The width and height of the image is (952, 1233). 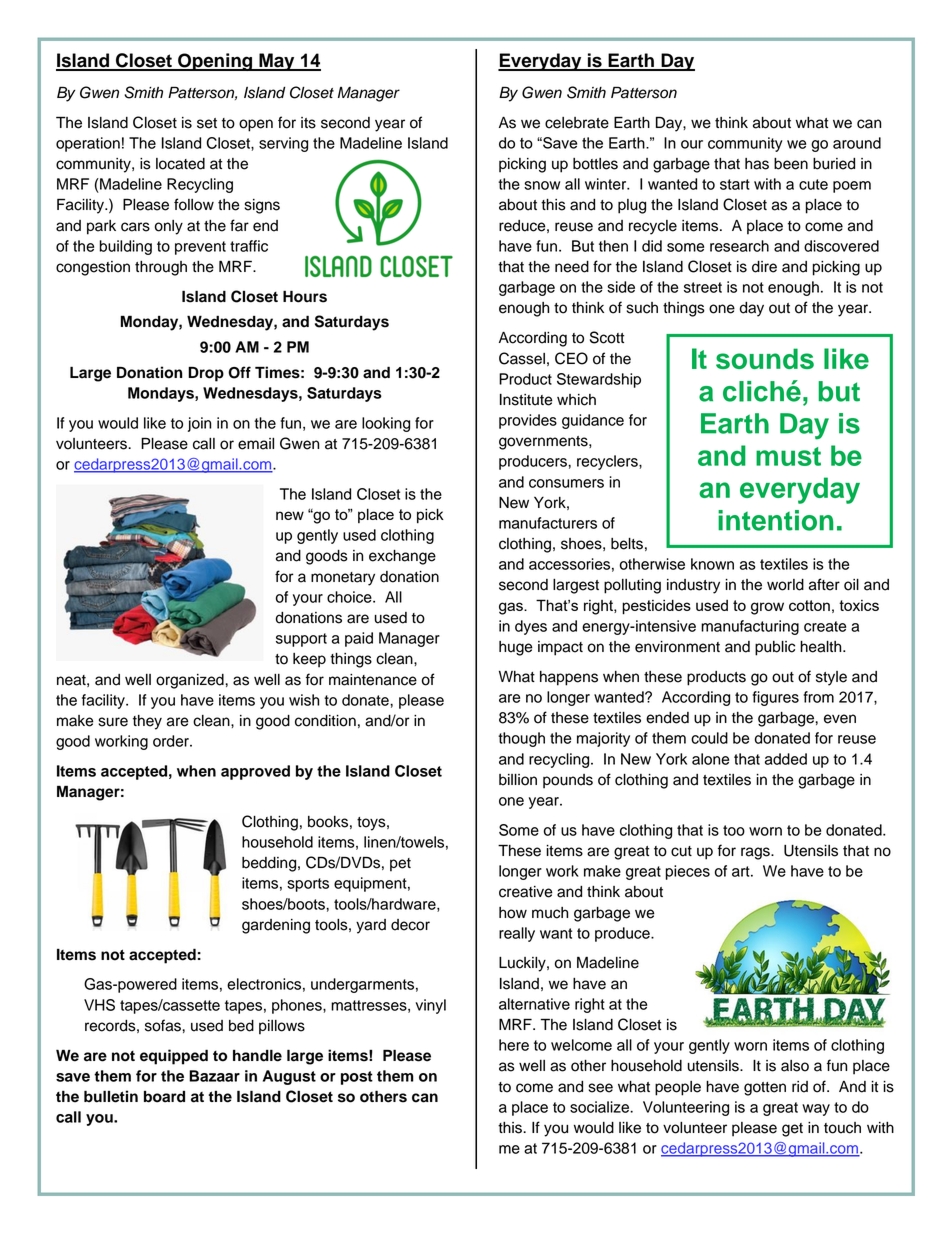 I want to click on organized, so click(x=191, y=681).
